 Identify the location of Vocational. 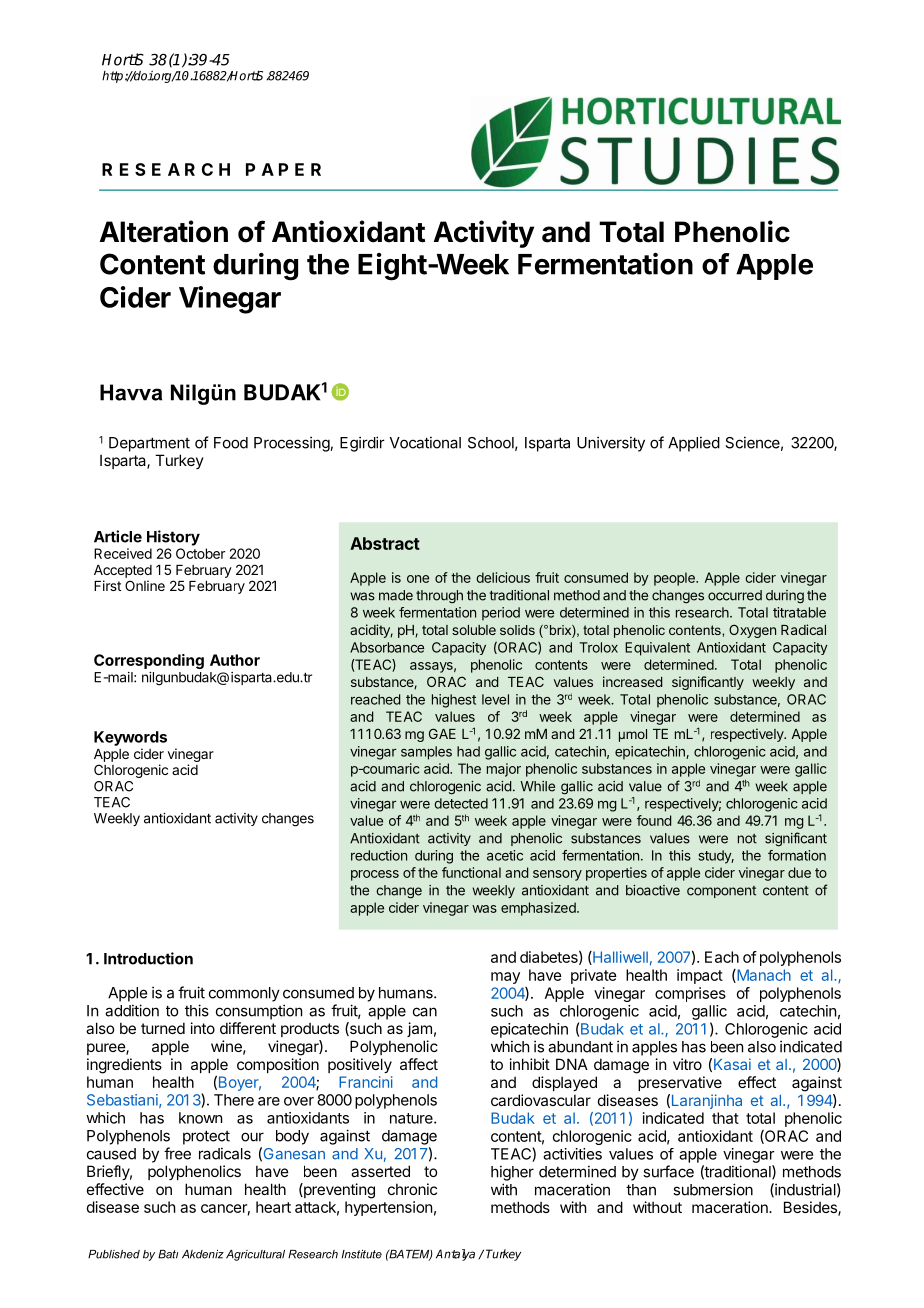
(425, 442).
